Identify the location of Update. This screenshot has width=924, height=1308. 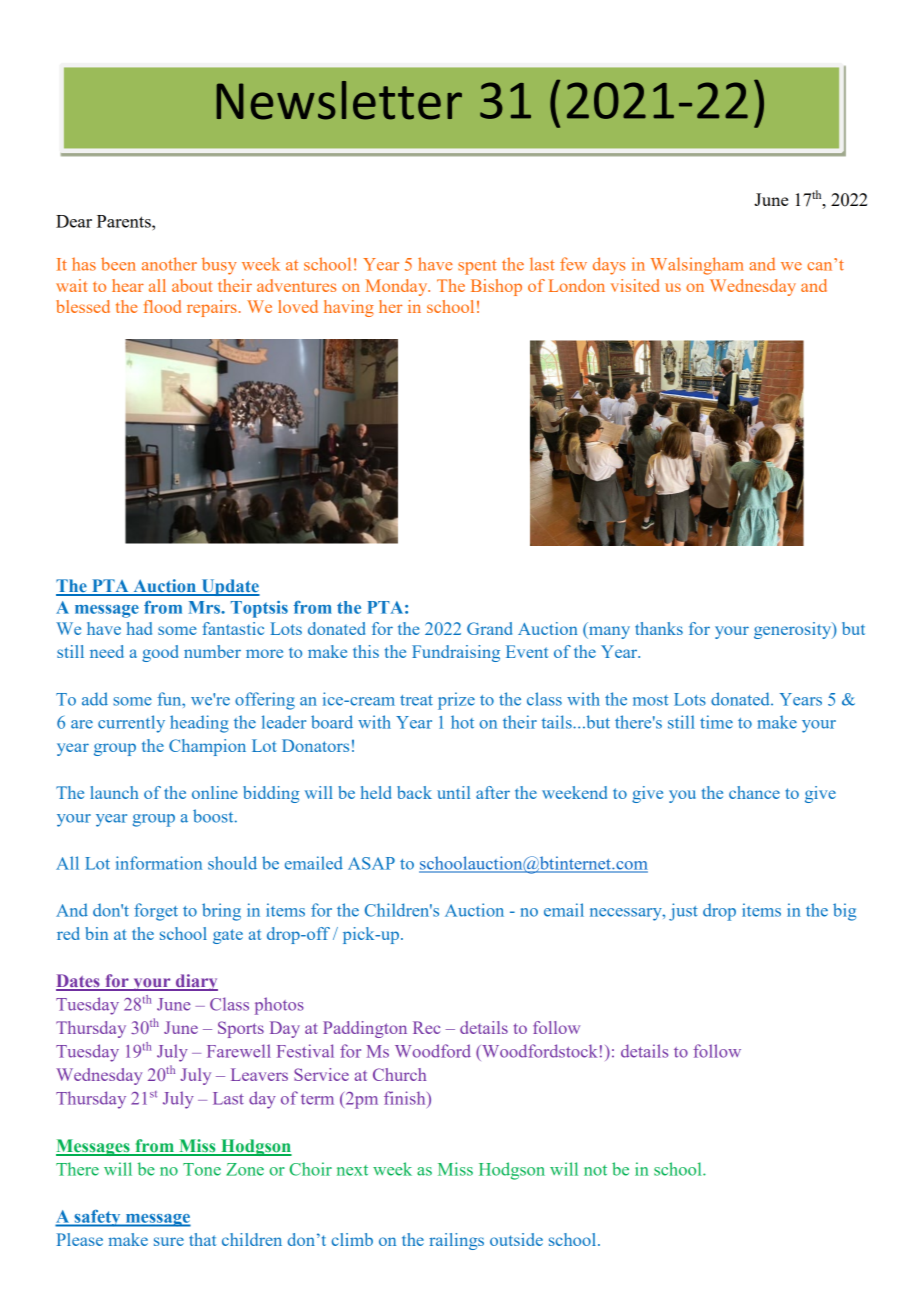
(229, 587).
